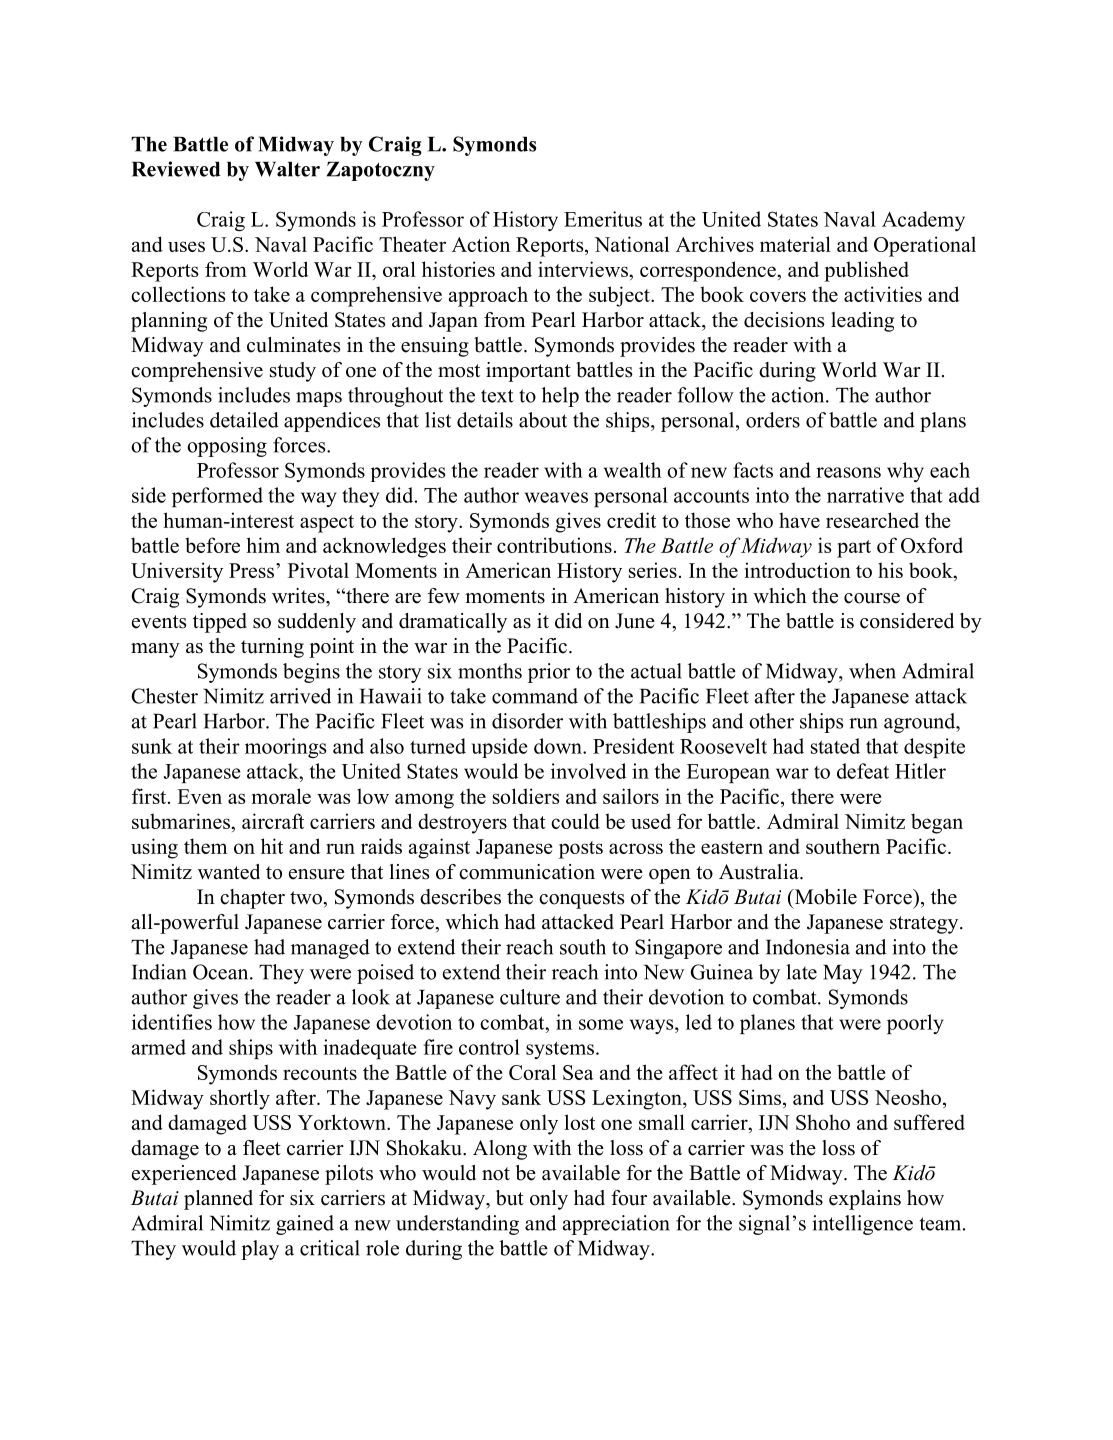  Describe the element at coordinates (603, 219) in the document. I see `Emeritus` at that location.
